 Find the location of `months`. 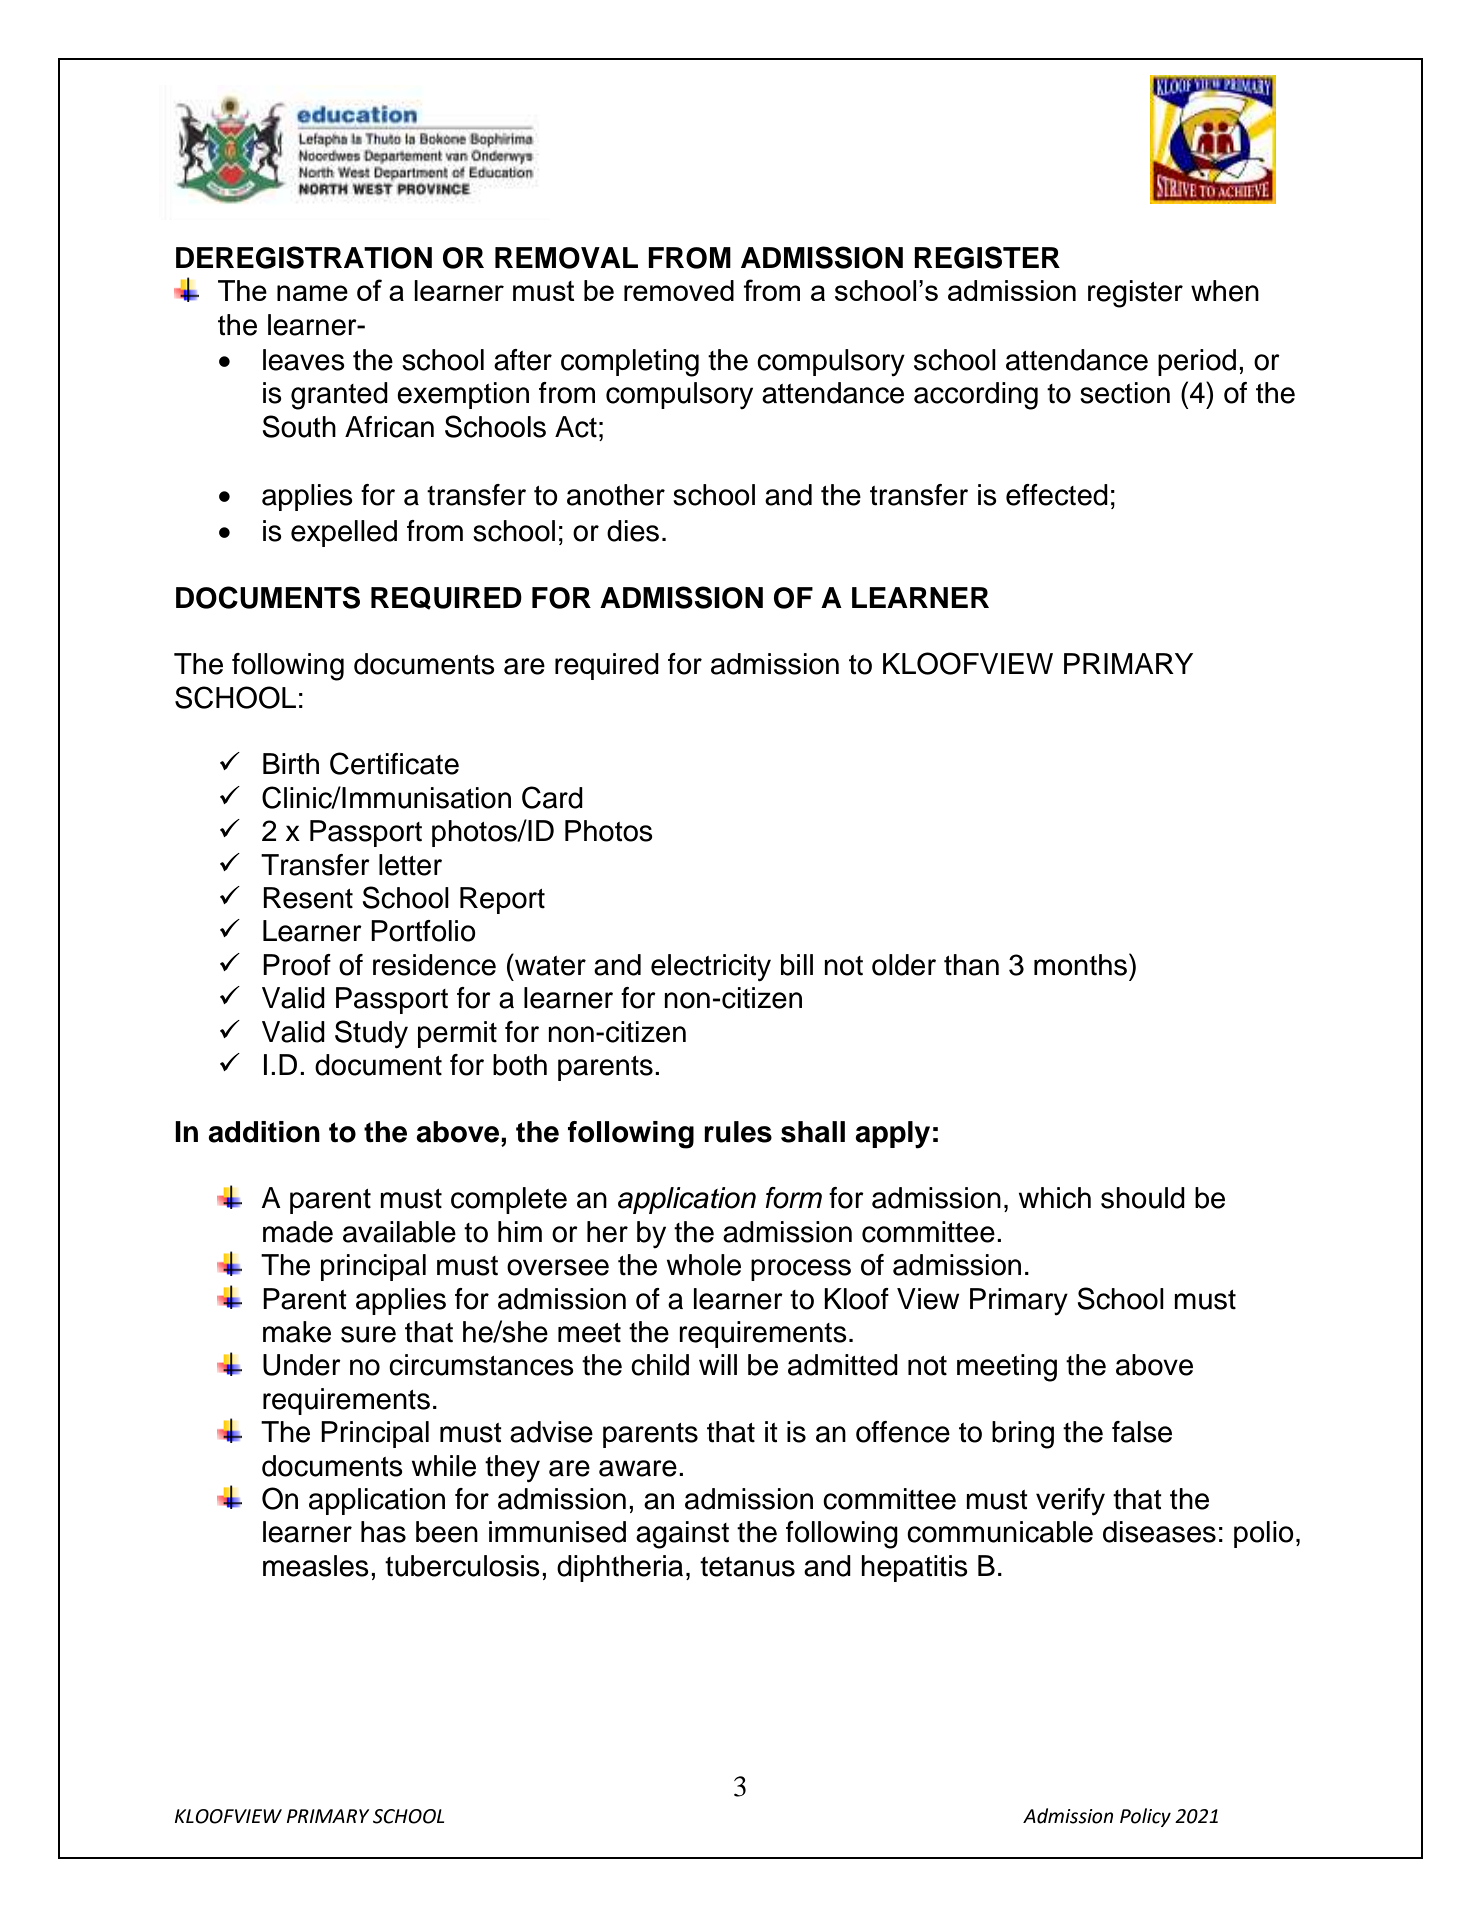

months is located at coordinates (1082, 964).
